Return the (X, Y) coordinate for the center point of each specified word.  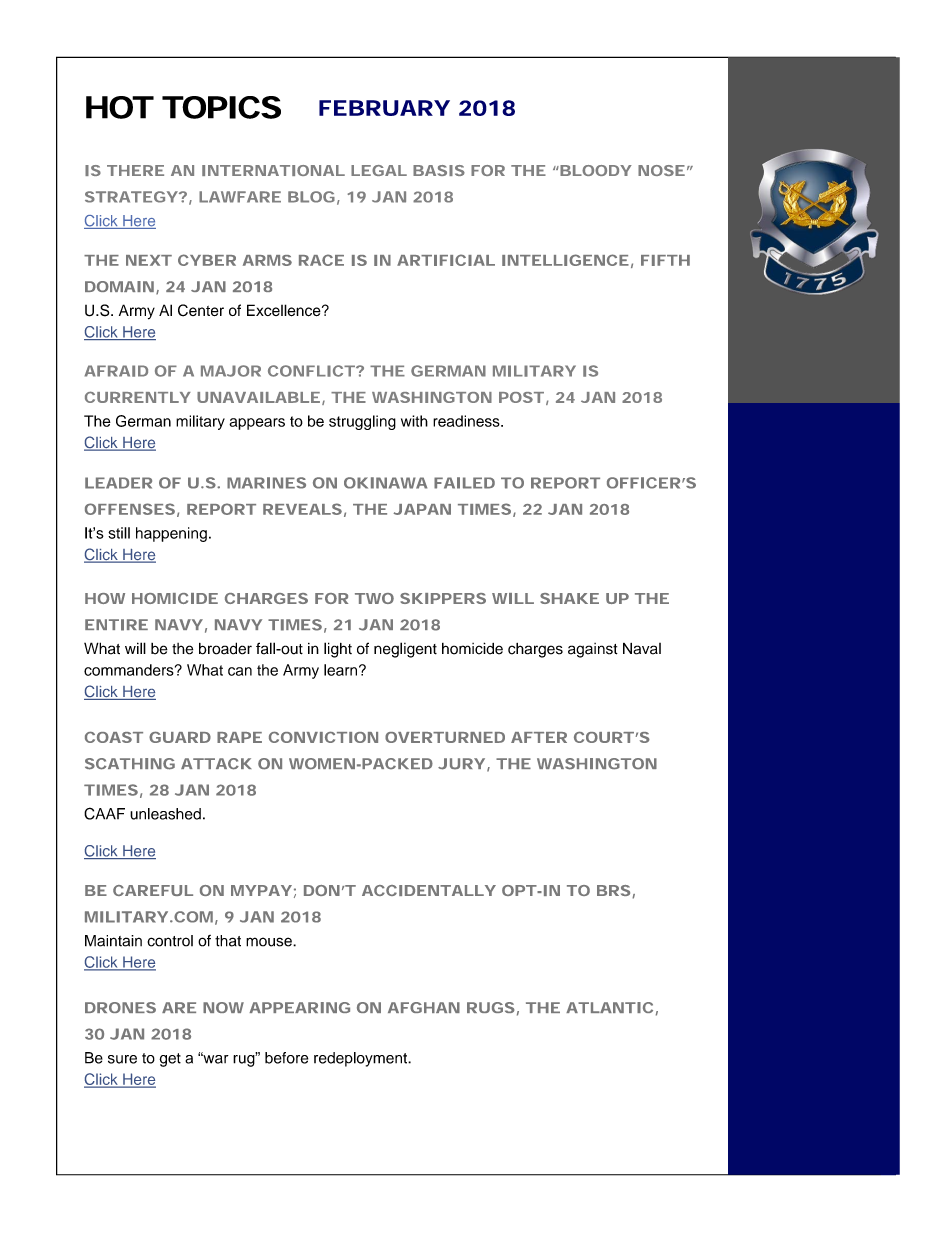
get (170, 1060)
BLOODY (595, 170)
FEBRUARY (384, 108)
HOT (119, 107)
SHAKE (569, 598)
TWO (374, 598)
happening (171, 534)
